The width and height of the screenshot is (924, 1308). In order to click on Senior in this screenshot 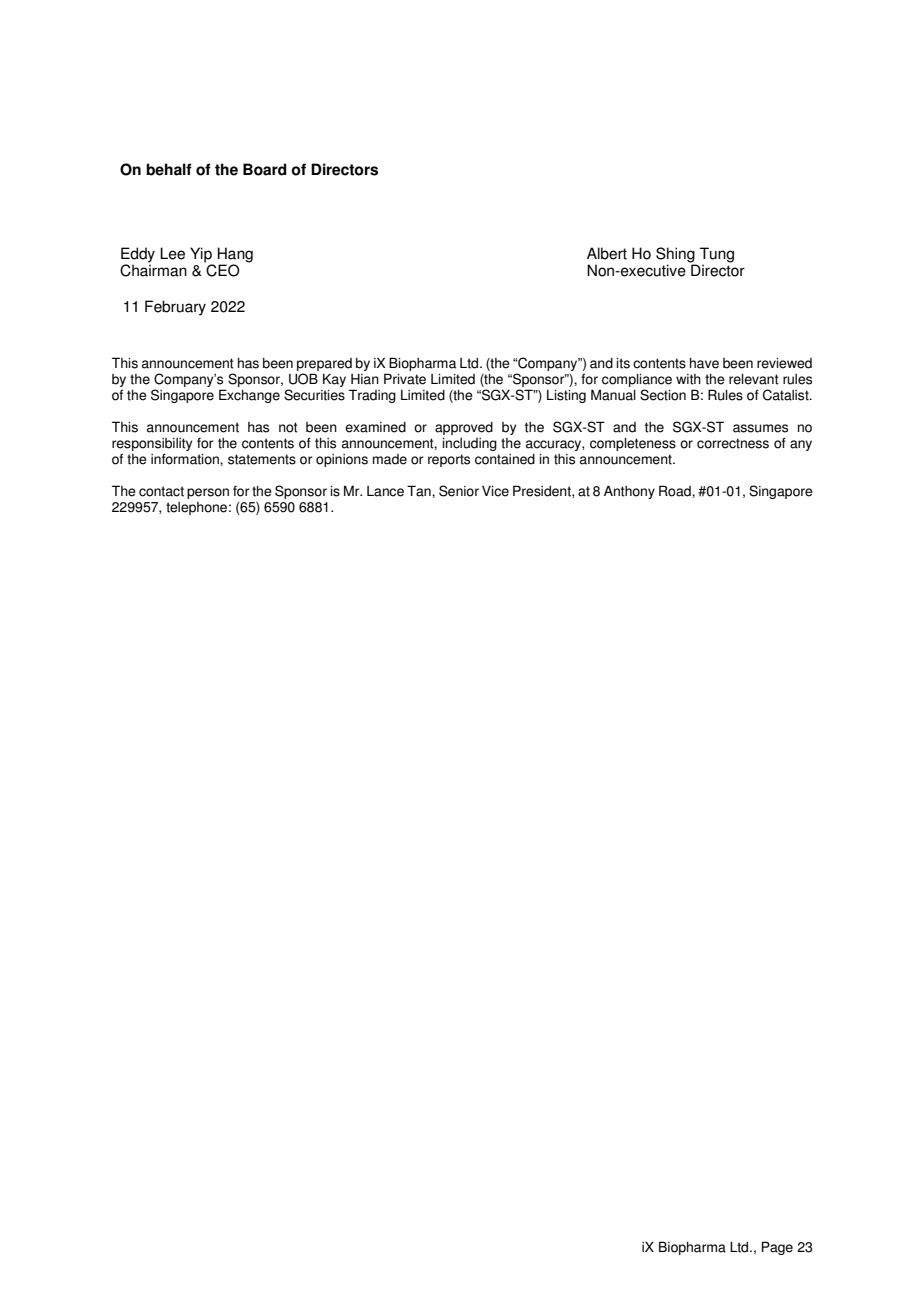, I will do `click(459, 491)`.
